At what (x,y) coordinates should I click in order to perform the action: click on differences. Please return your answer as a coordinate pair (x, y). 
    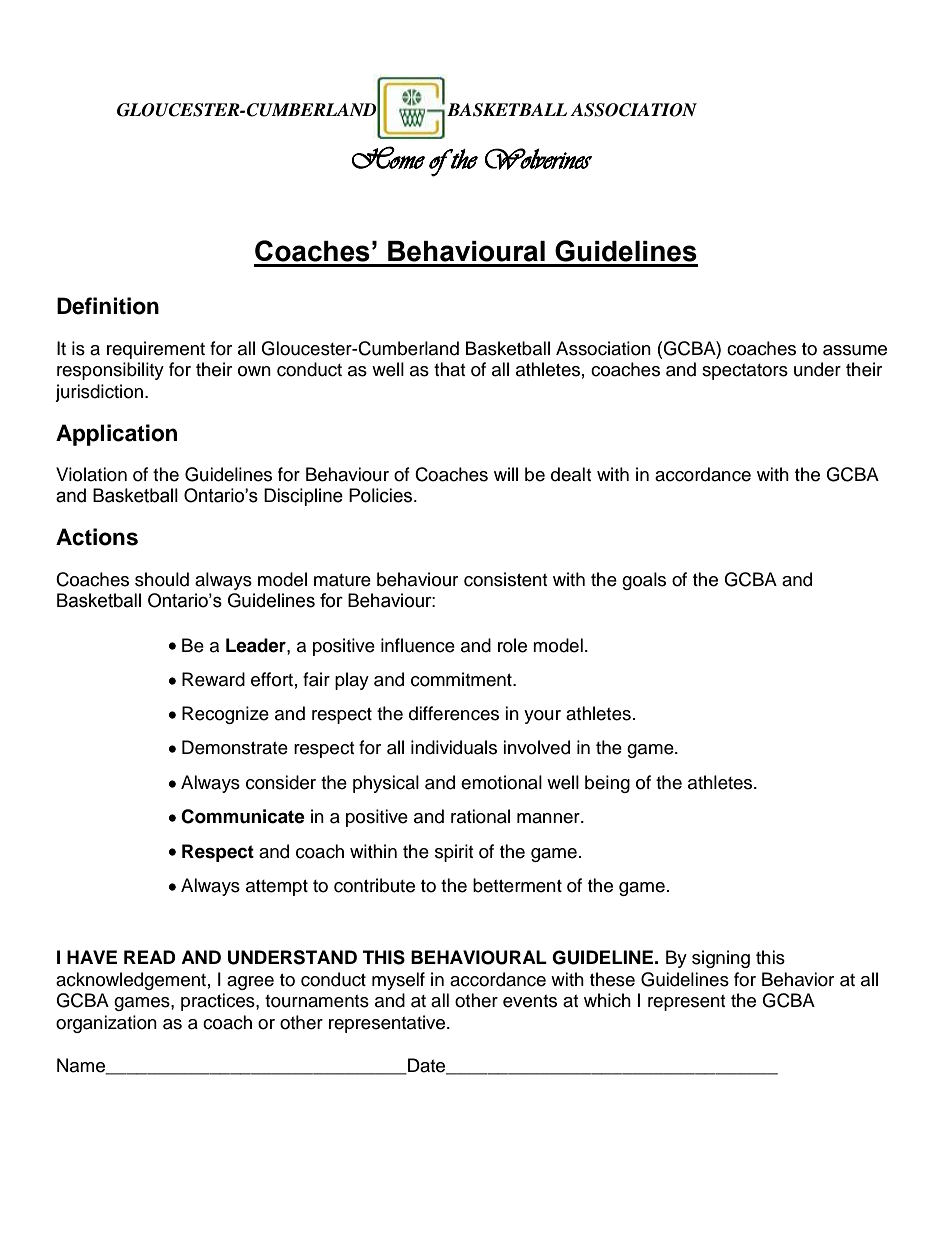
    Looking at the image, I should click on (454, 713).
